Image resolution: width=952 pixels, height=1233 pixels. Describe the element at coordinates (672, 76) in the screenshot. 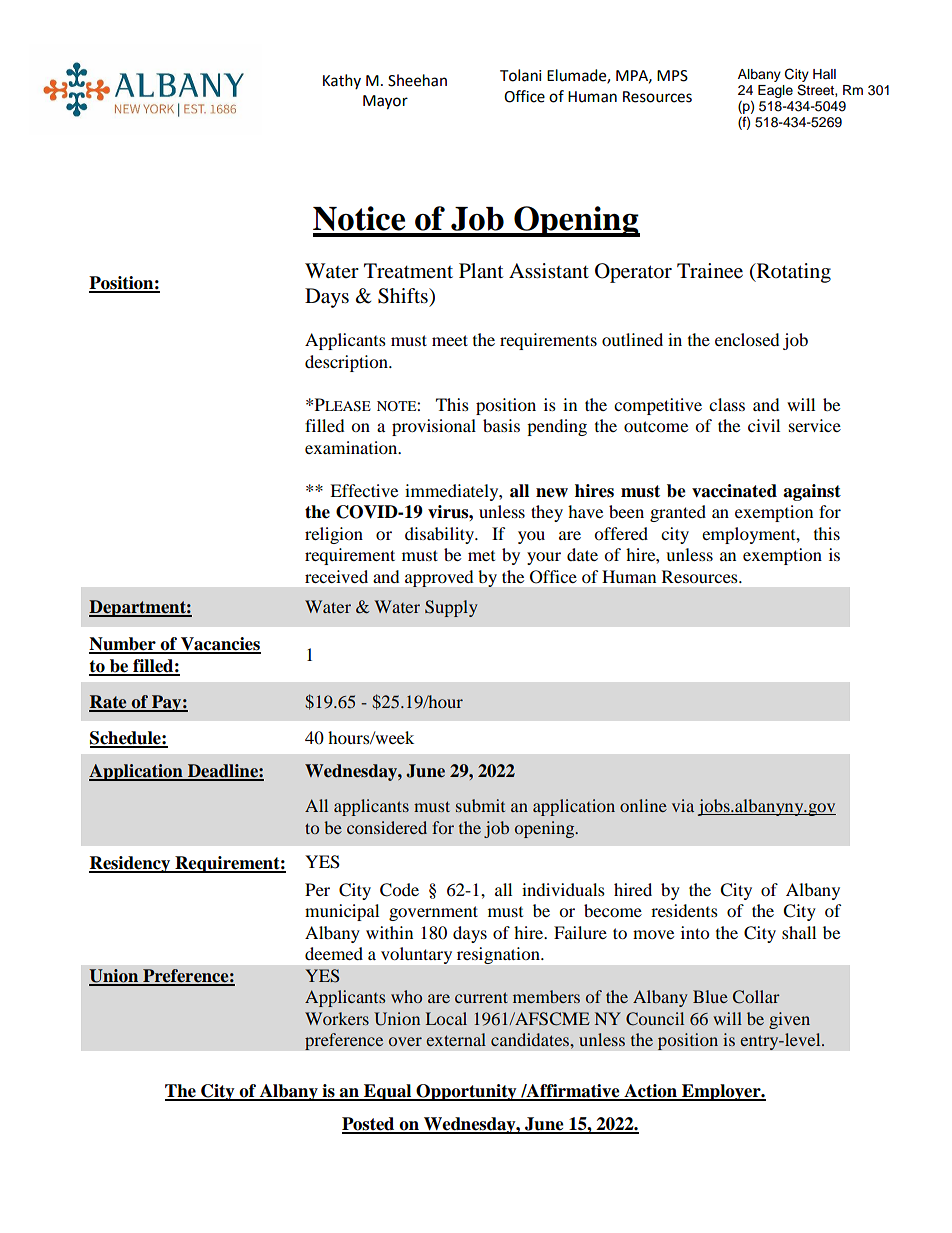

I see `MPS` at that location.
